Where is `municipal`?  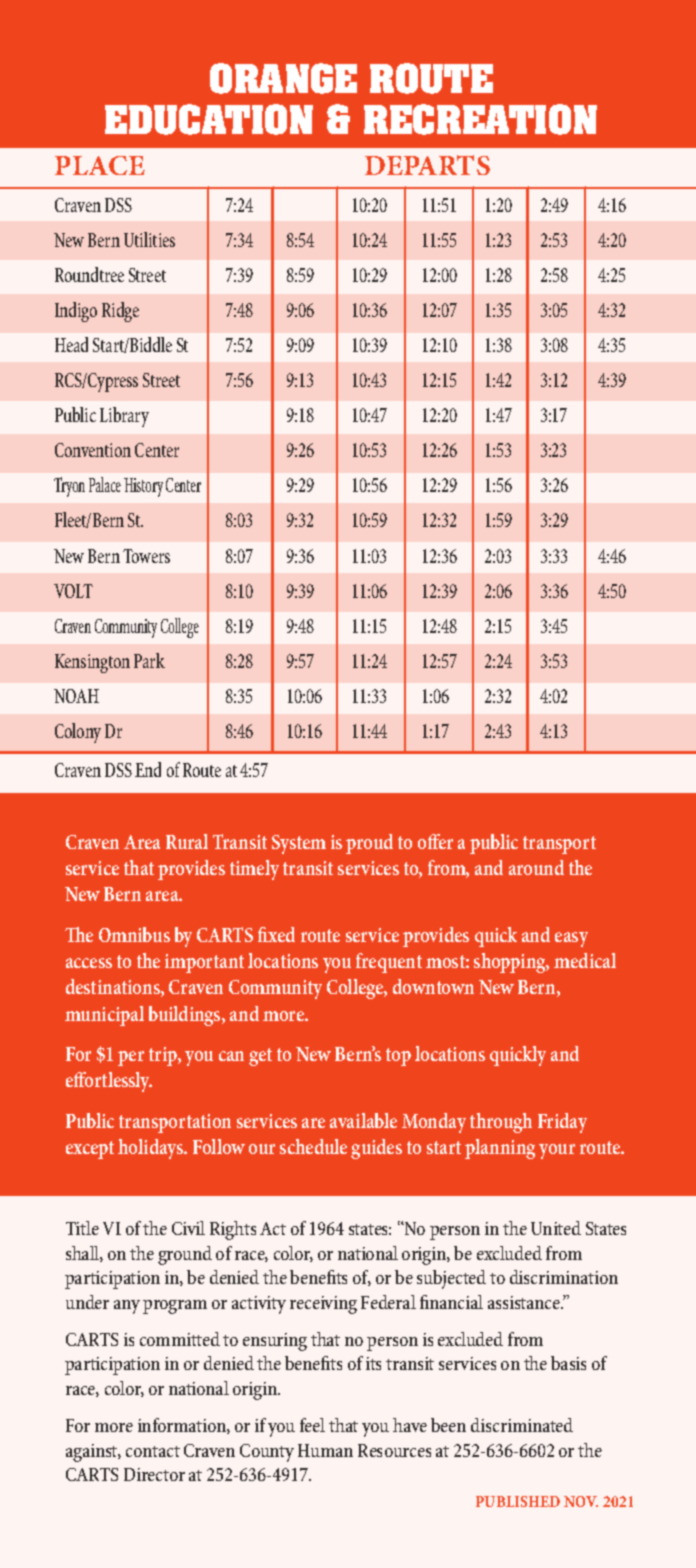
municipal is located at coordinates (104, 1016).
